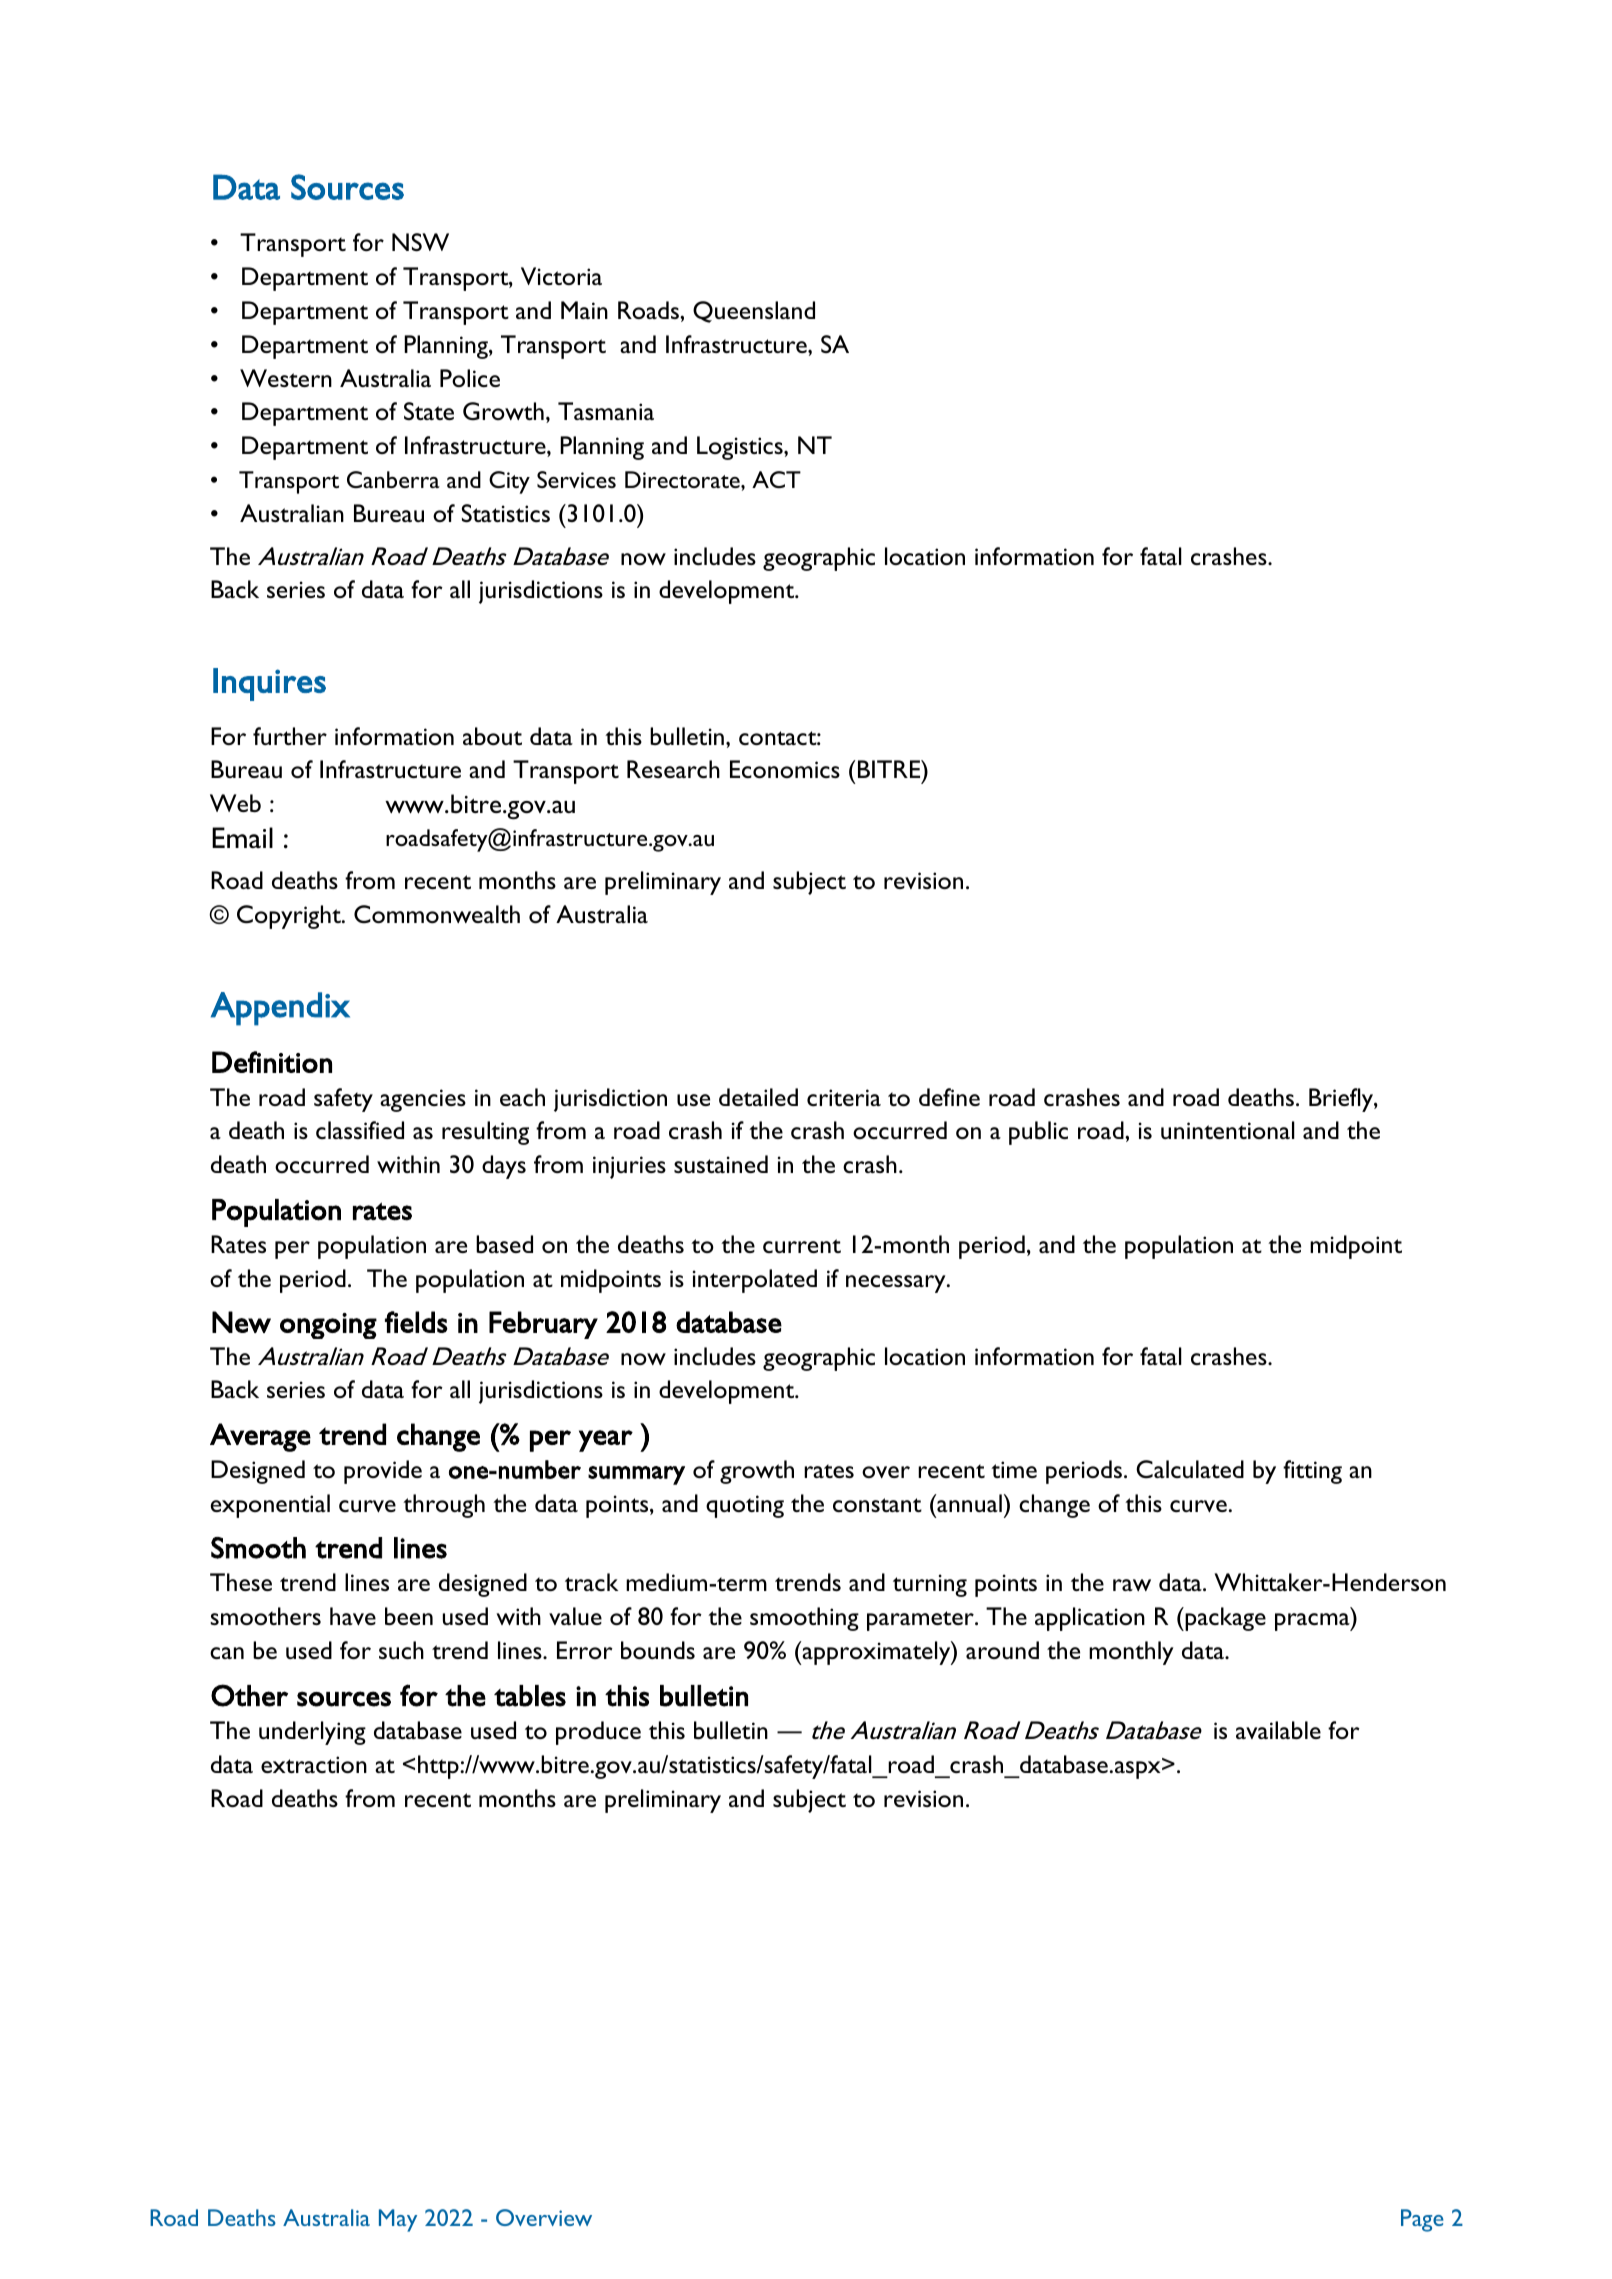 This screenshot has width=1612, height=2279. What do you see at coordinates (754, 312) in the screenshot?
I see `Queensland` at bounding box center [754, 312].
